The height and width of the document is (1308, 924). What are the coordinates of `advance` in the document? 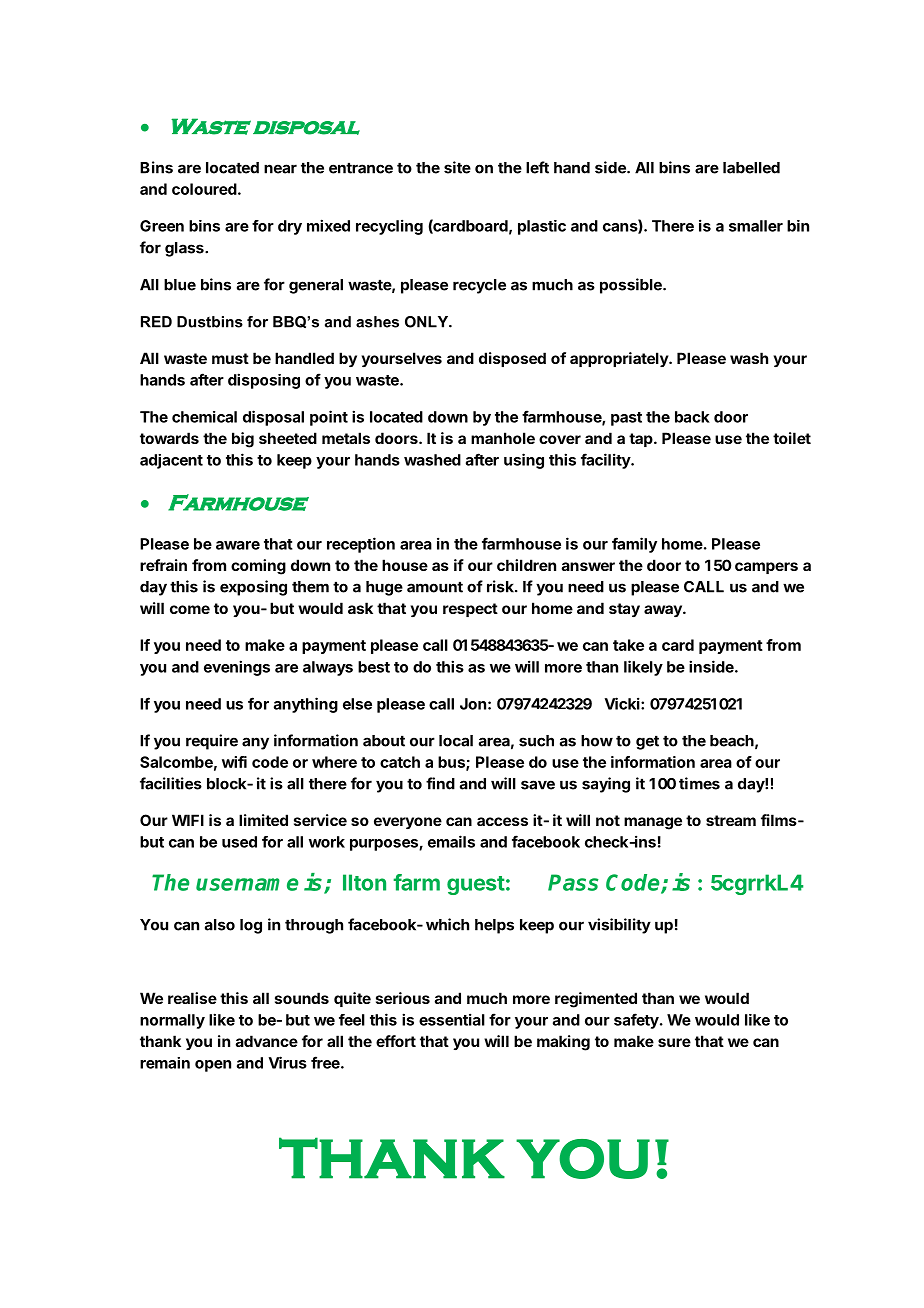 It's located at (267, 1041).
